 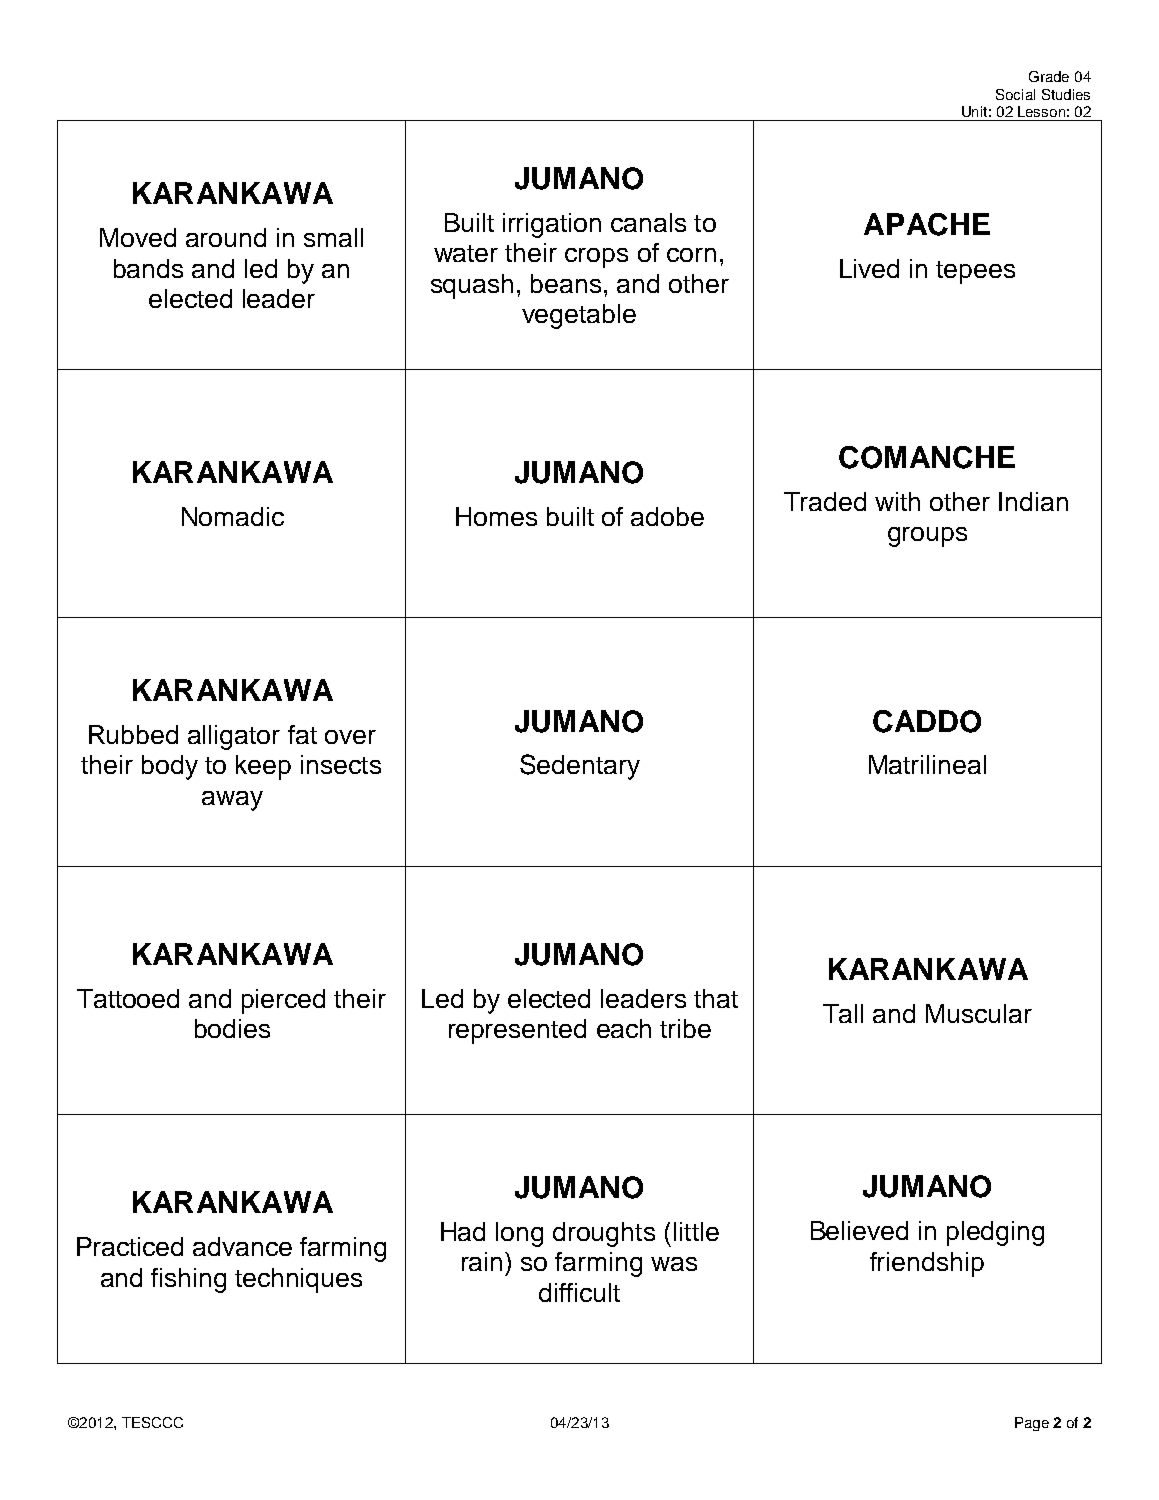 I want to click on Social, so click(x=1015, y=94).
